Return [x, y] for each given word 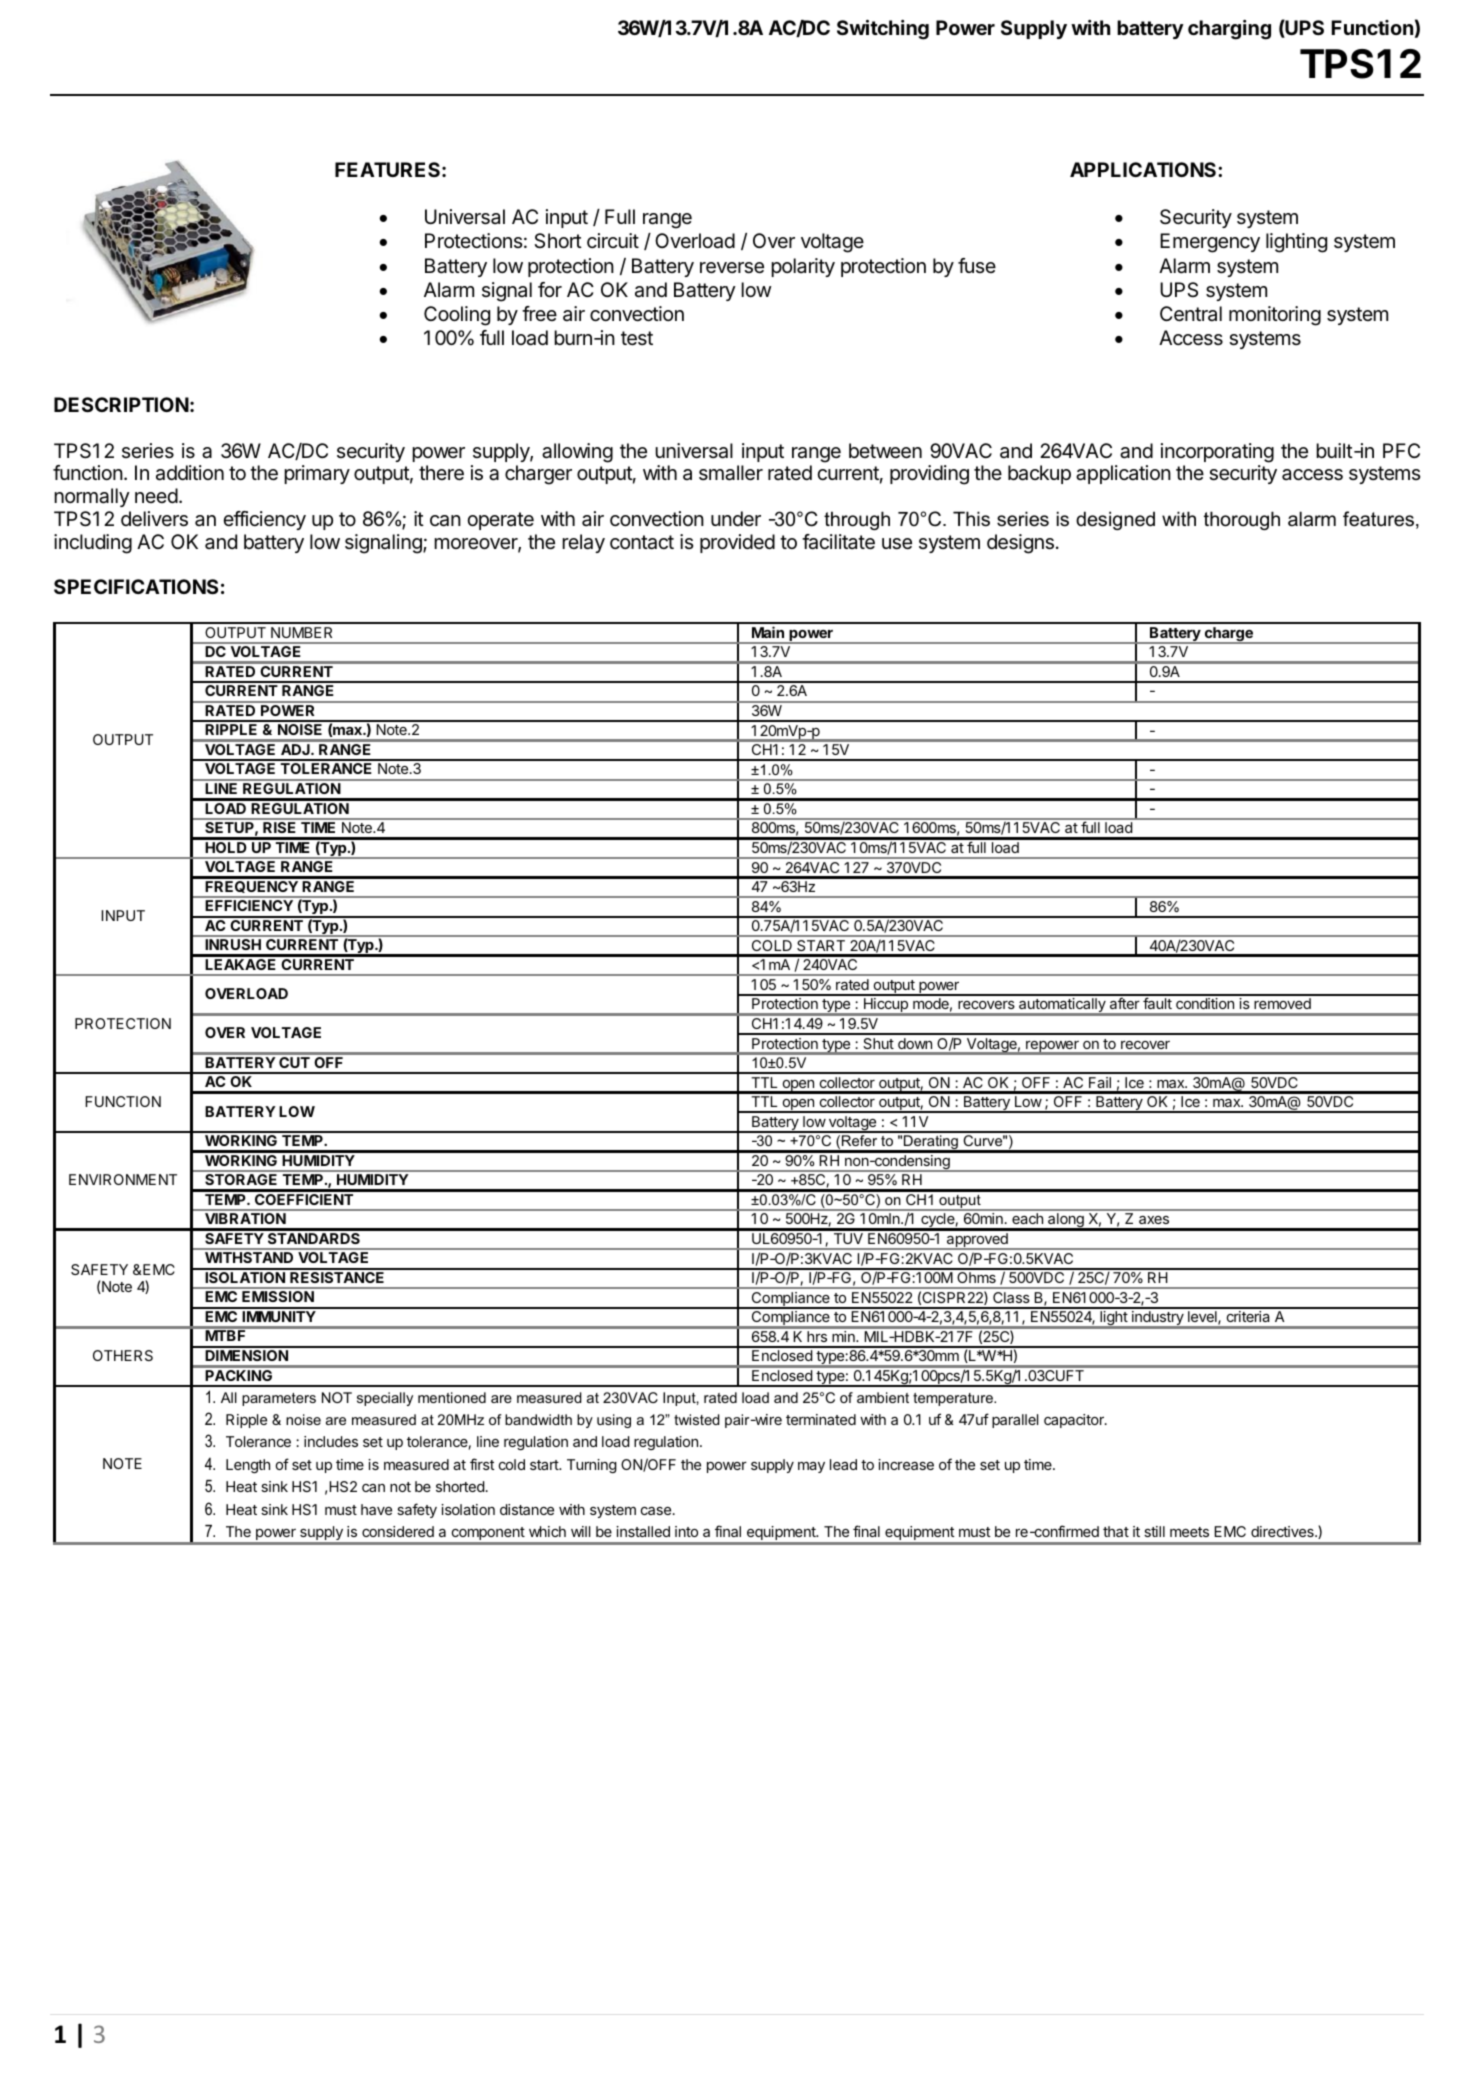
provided [737, 543]
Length [248, 1466]
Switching [883, 30]
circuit [613, 240]
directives [1283, 1531]
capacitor [1075, 1421]
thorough [1242, 520]
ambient [883, 1397]
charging [1229, 30]
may [811, 1467]
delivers [154, 519]
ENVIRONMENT [123, 1179]
